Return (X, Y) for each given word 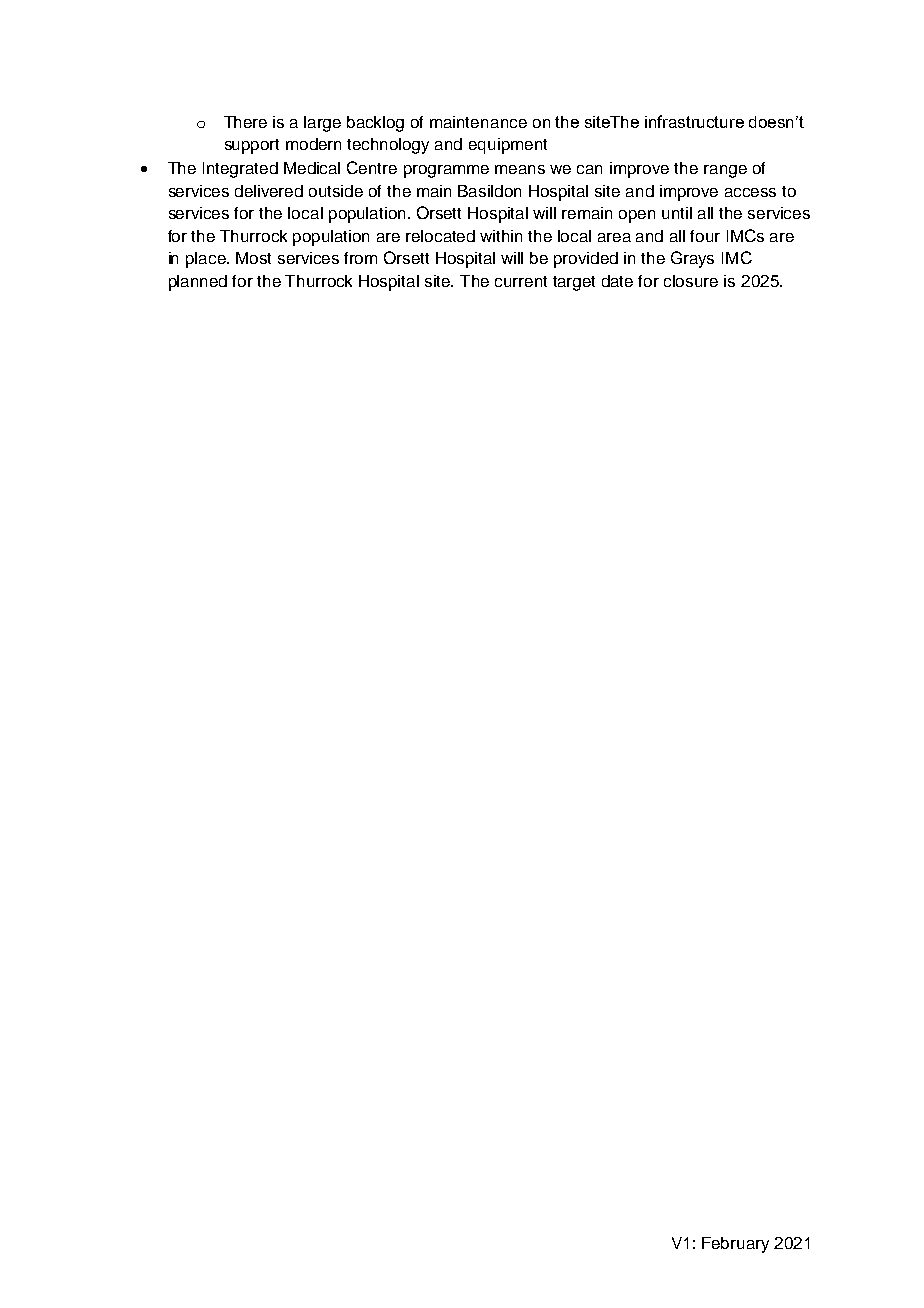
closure (691, 281)
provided (586, 260)
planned (198, 283)
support (252, 146)
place (207, 260)
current (521, 281)
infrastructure (694, 121)
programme (446, 171)
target (574, 283)
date (617, 281)
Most (253, 258)
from (360, 258)
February (735, 1245)
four (705, 236)
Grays (692, 259)
